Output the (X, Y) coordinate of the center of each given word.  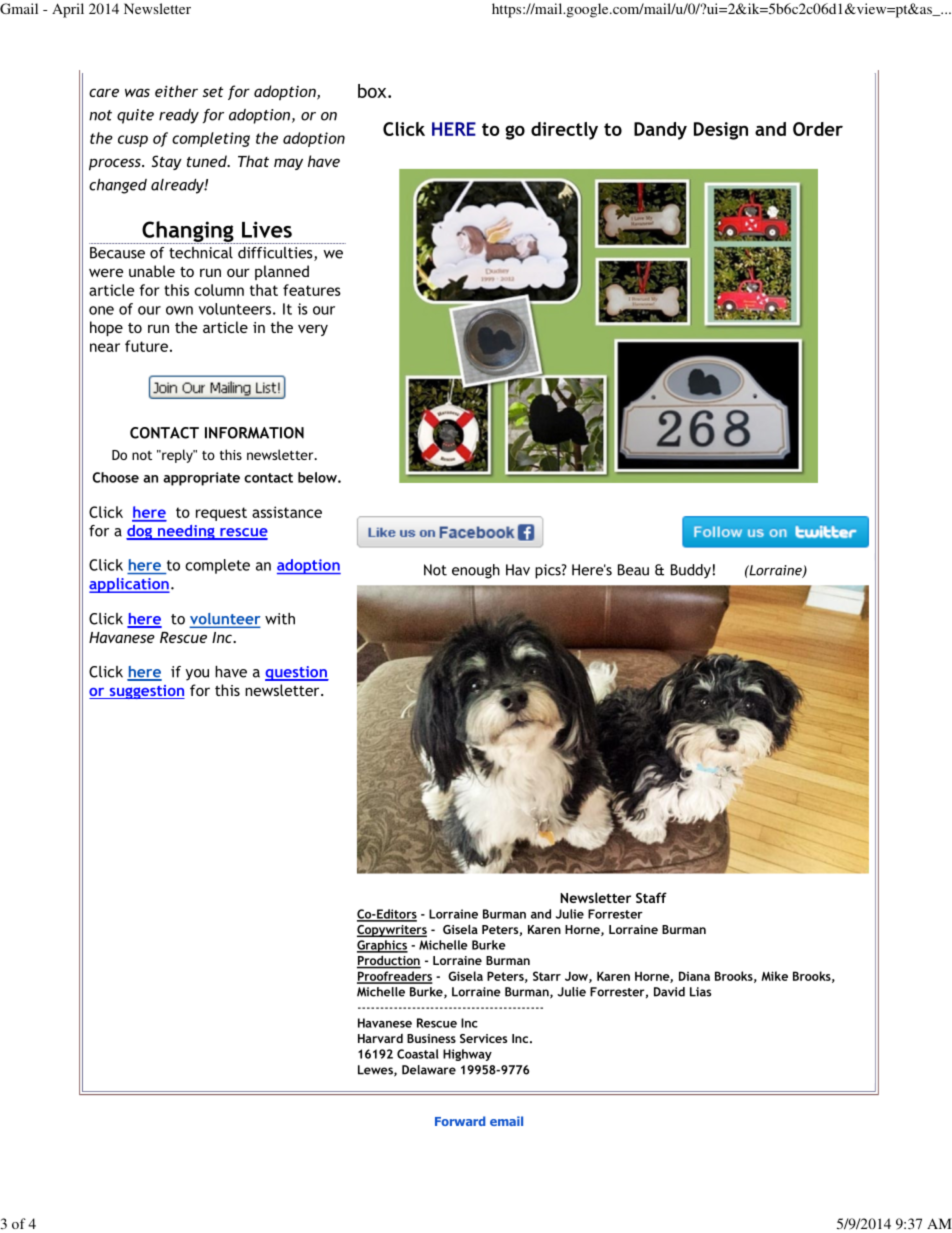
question (297, 673)
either (176, 91)
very (313, 330)
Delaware (429, 1070)
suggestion (146, 692)
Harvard (380, 1038)
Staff (651, 897)
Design (721, 131)
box (373, 91)
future (146, 346)
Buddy (691, 571)
